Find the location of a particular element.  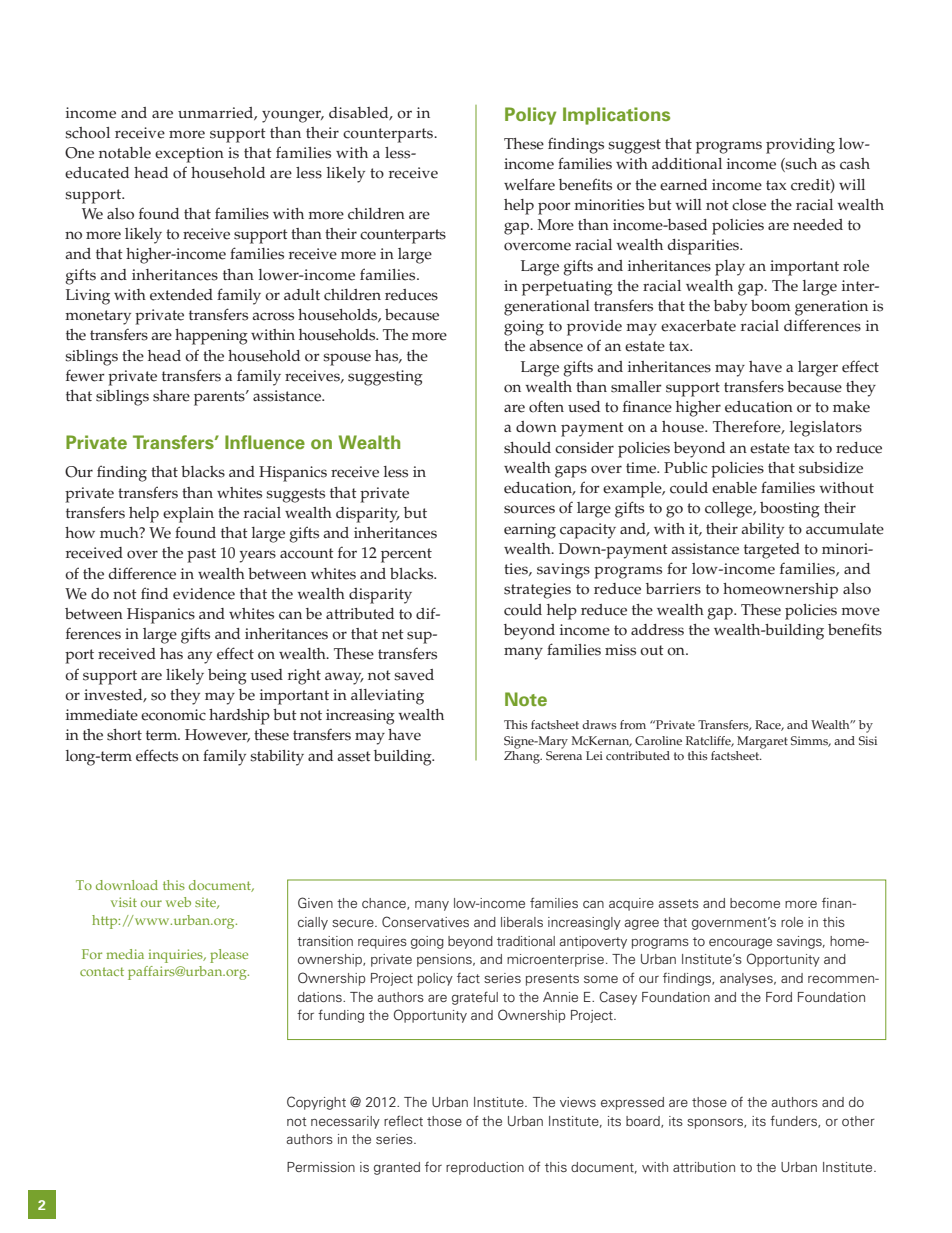

welfare is located at coordinates (529, 184).
